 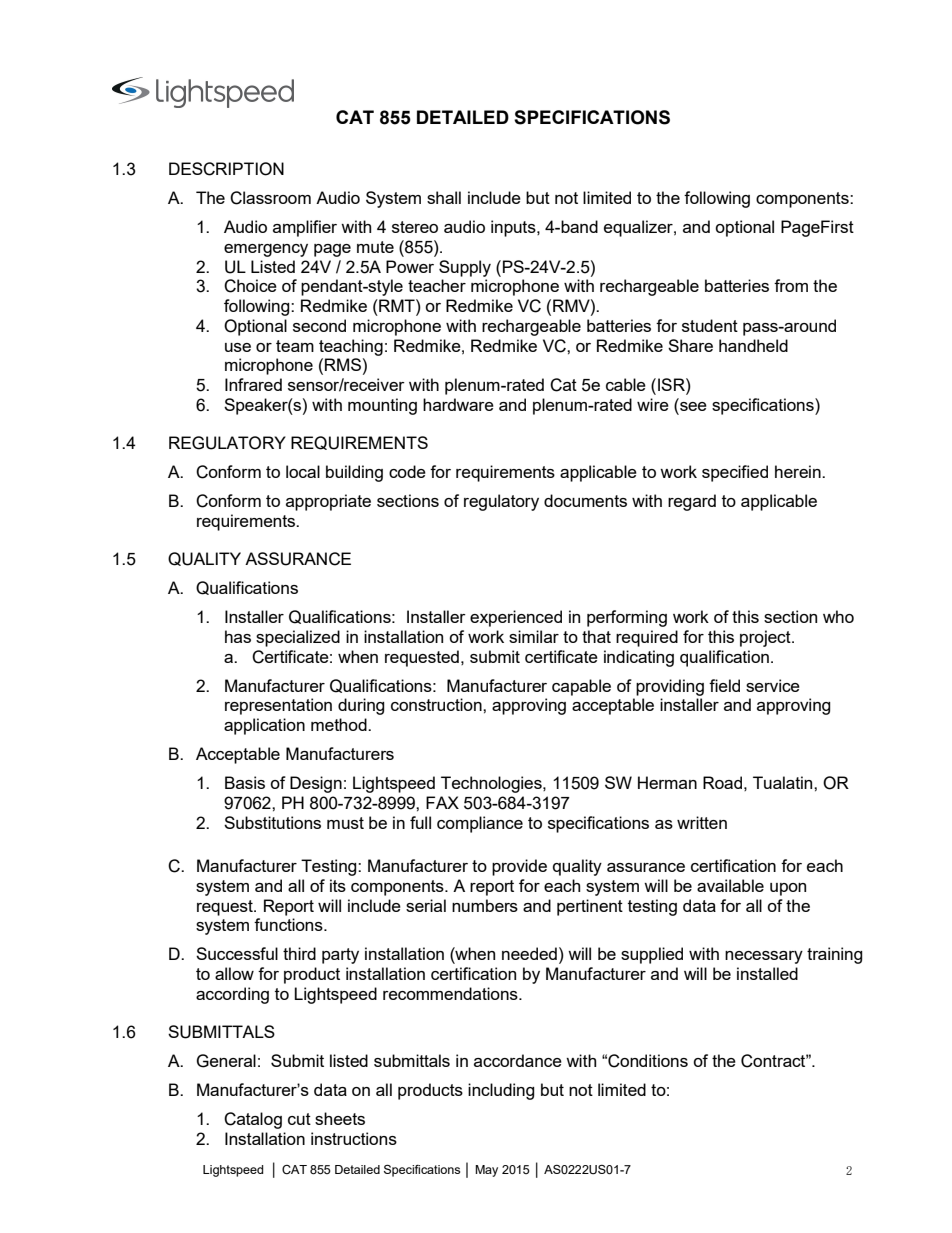 What do you see at coordinates (514, 228) in the document?
I see `inputs` at bounding box center [514, 228].
